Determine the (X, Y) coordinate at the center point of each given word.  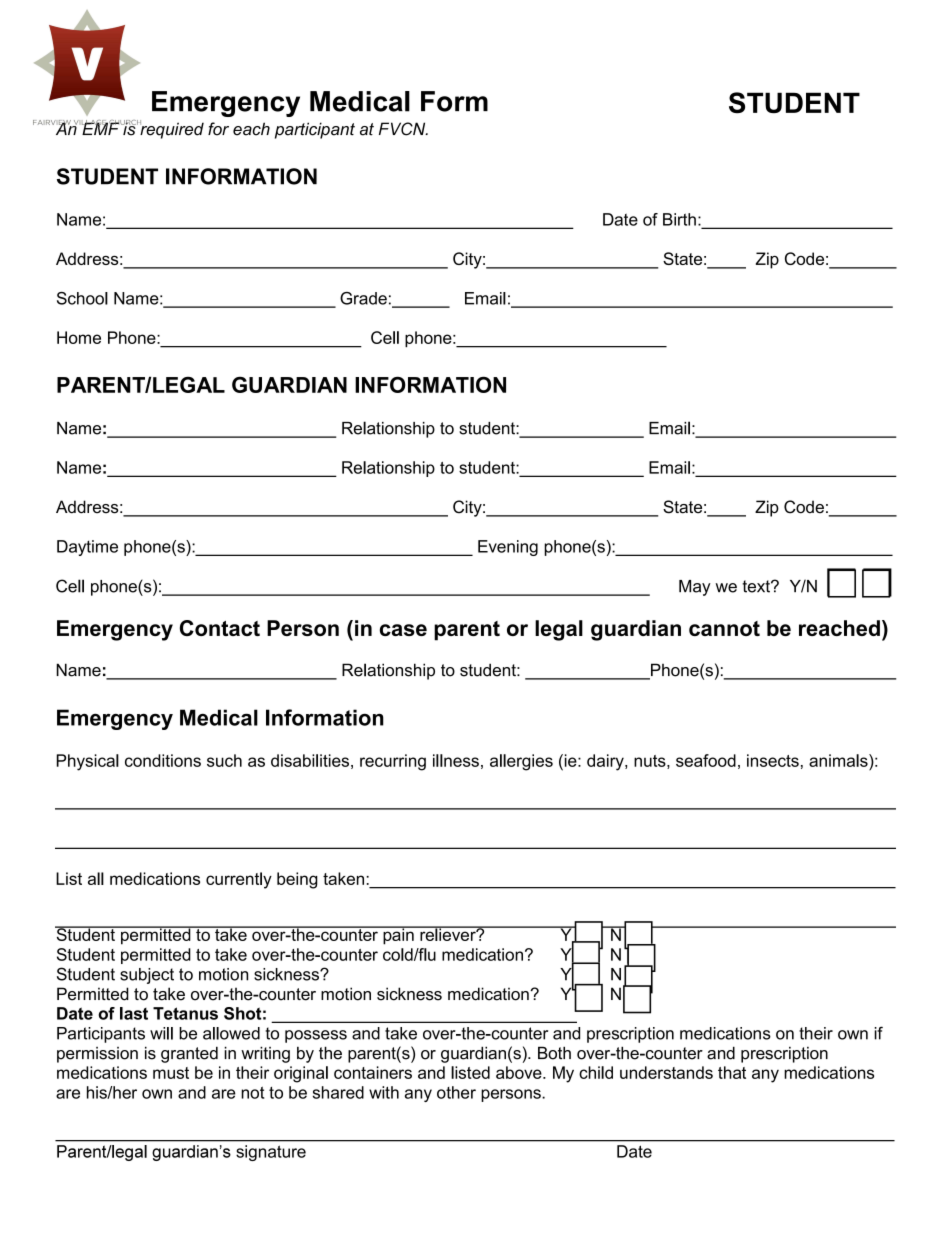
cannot (724, 628)
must (171, 1073)
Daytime (87, 548)
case (403, 630)
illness (456, 760)
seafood (706, 760)
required (172, 129)
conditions (163, 760)
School (82, 298)
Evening (508, 548)
